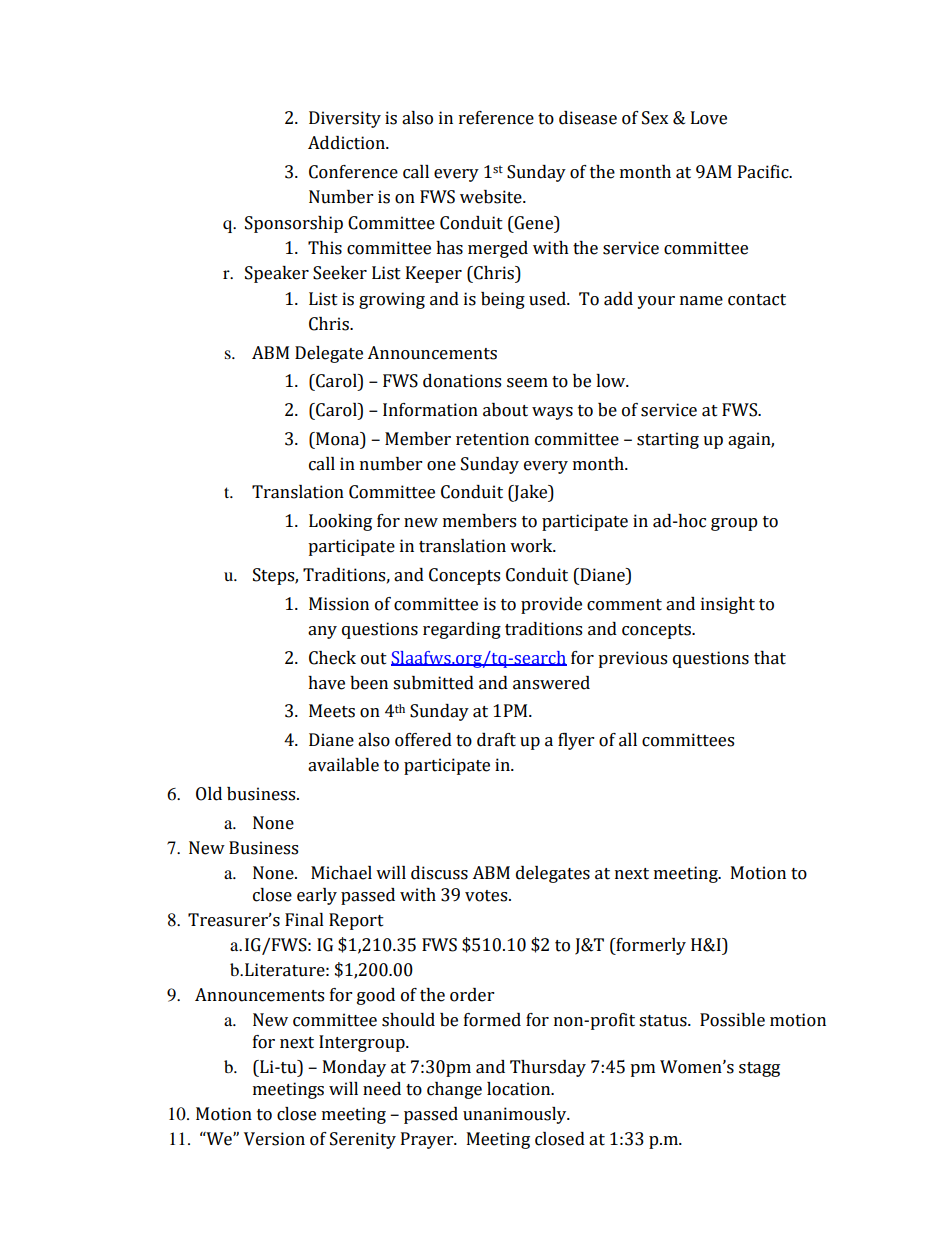 This image has height=1233, width=952. I want to click on Mona, so click(338, 439).
